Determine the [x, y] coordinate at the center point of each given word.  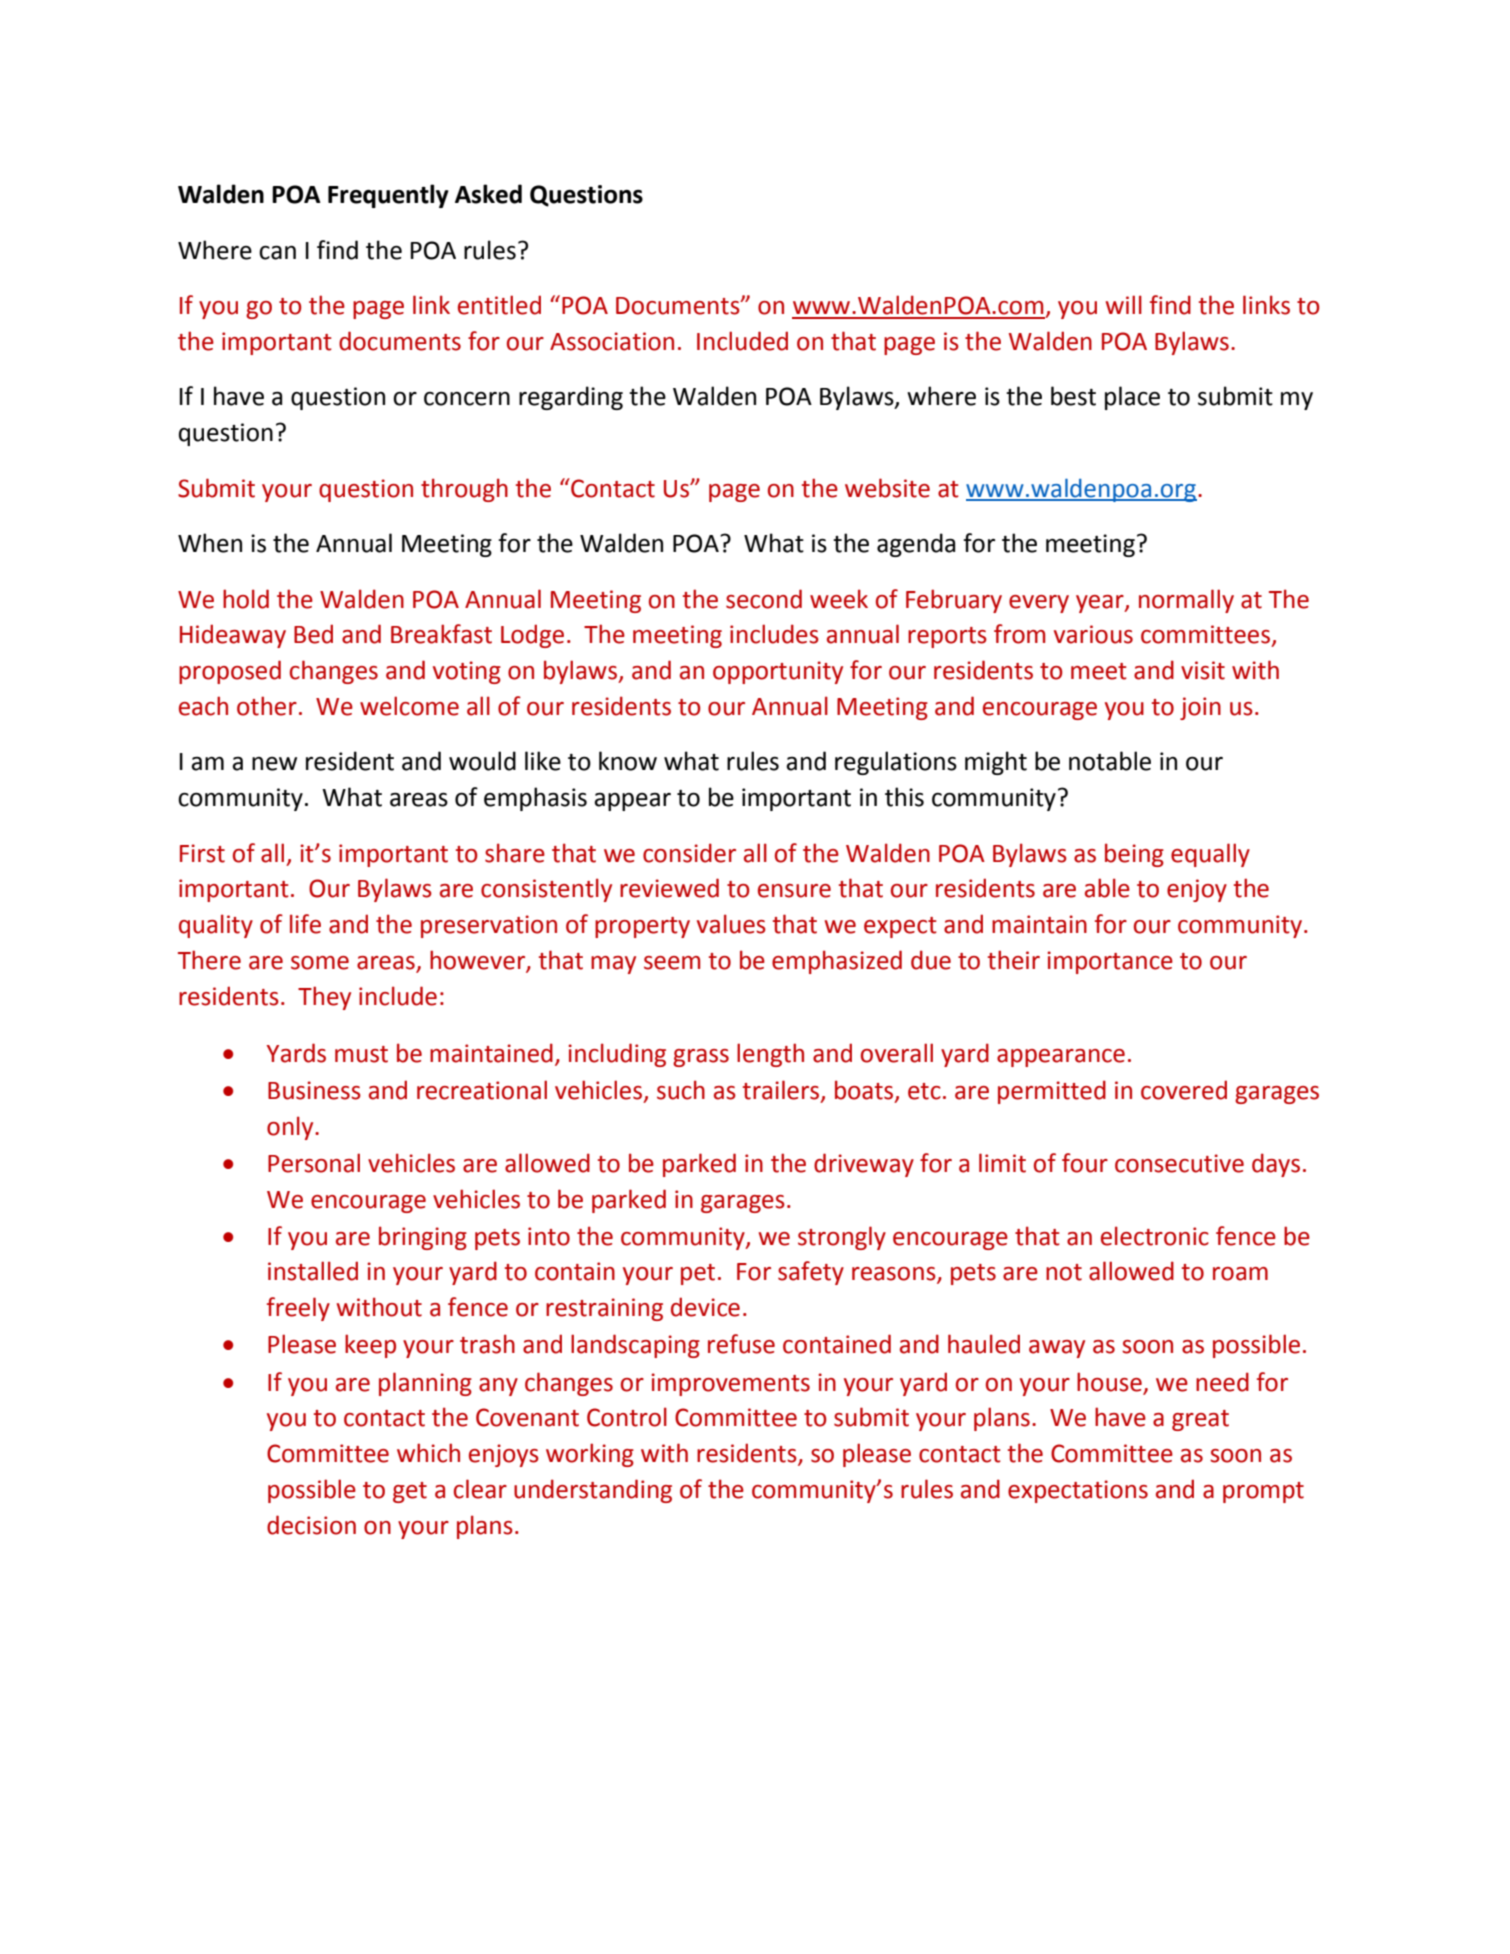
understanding [593, 1491]
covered [1184, 1090]
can [277, 253]
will [1124, 304]
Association [612, 341]
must [361, 1054]
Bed [313, 634]
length [770, 1055]
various [1093, 634]
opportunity [778, 672]
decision [311, 1525]
